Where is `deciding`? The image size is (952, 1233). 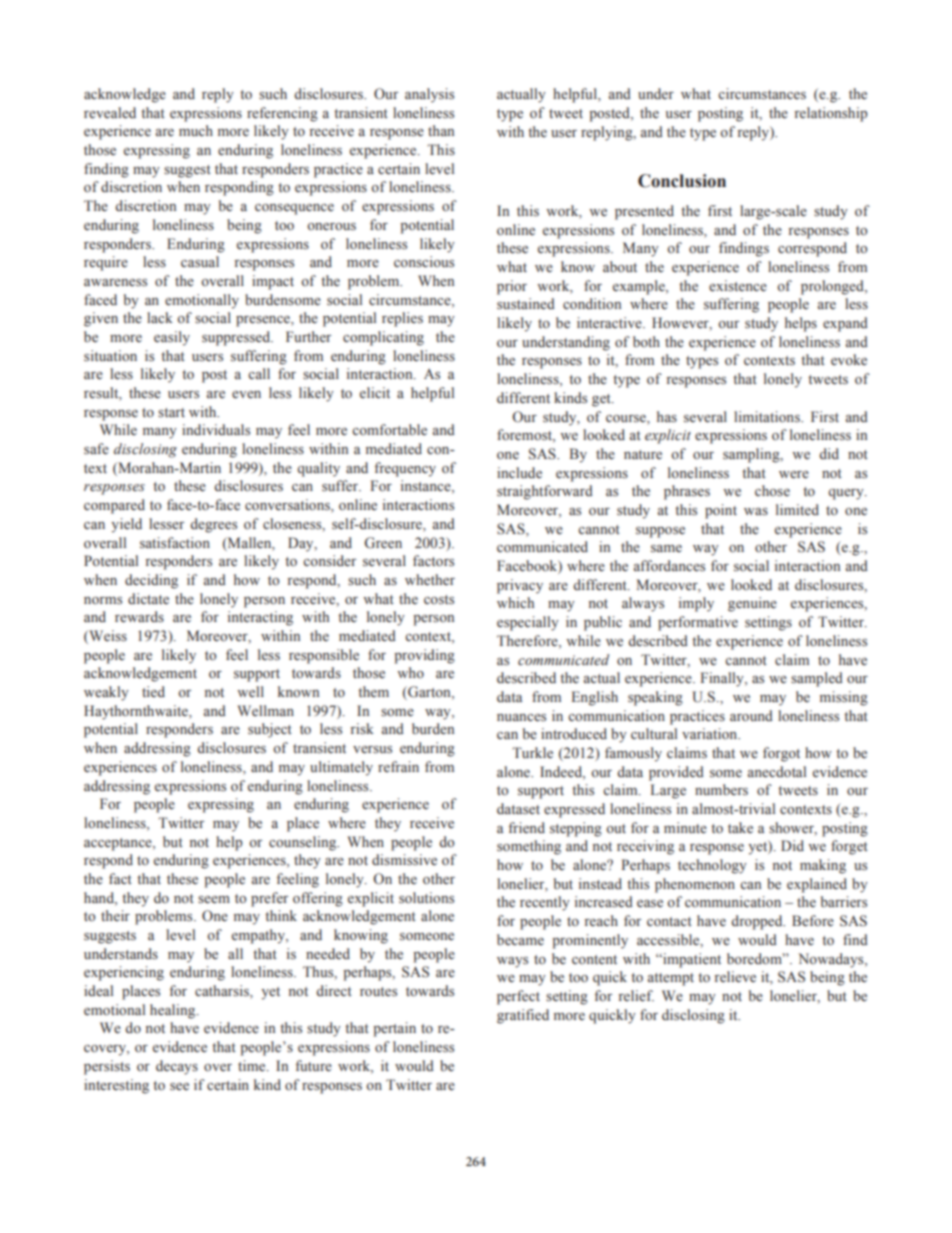 deciding is located at coordinates (151, 581).
